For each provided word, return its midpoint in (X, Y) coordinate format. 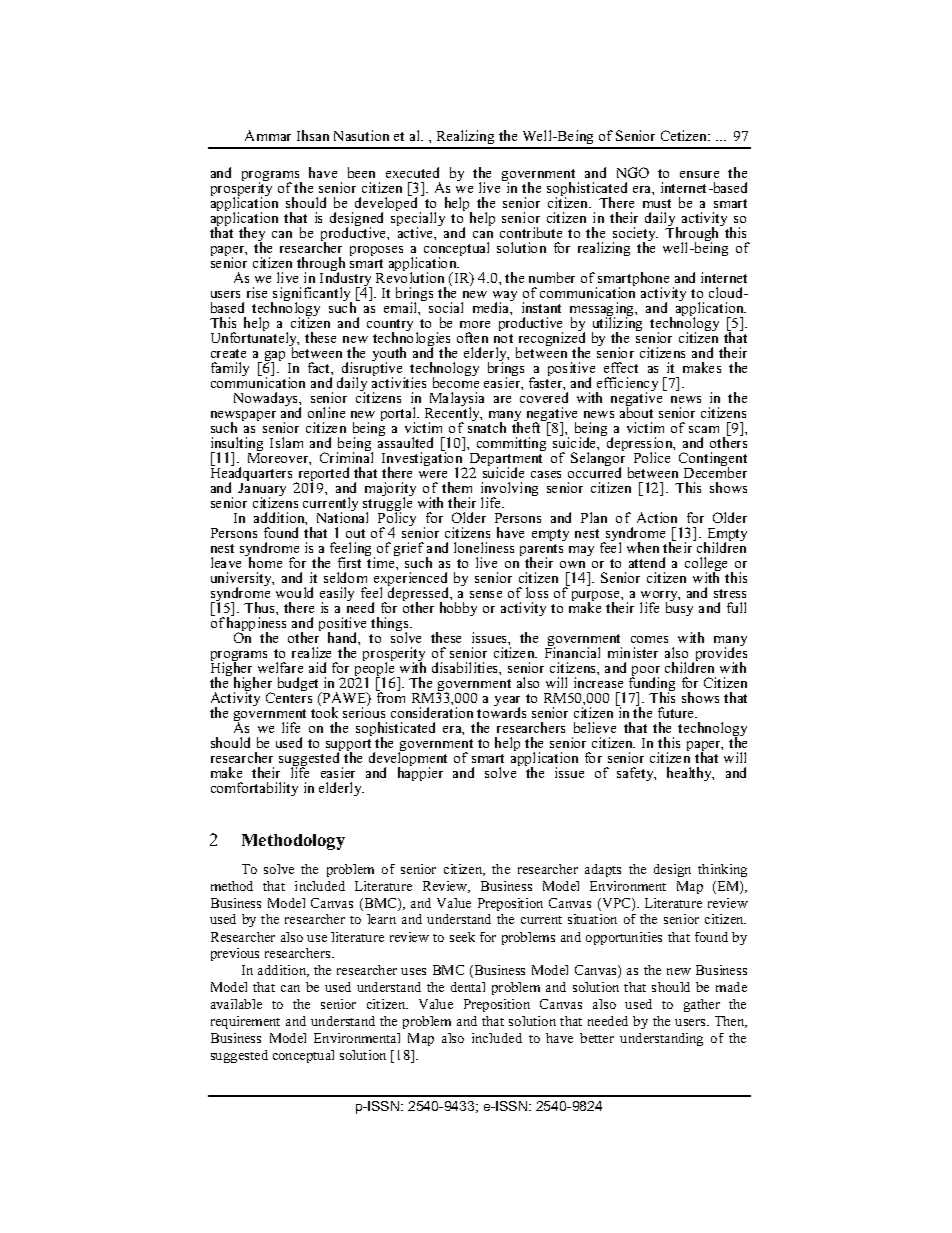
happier (420, 773)
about (636, 411)
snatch (487, 426)
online (326, 412)
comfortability (254, 789)
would (294, 592)
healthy (690, 774)
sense (486, 594)
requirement (245, 1022)
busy (679, 608)
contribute (531, 232)
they (252, 235)
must (657, 203)
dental (468, 987)
